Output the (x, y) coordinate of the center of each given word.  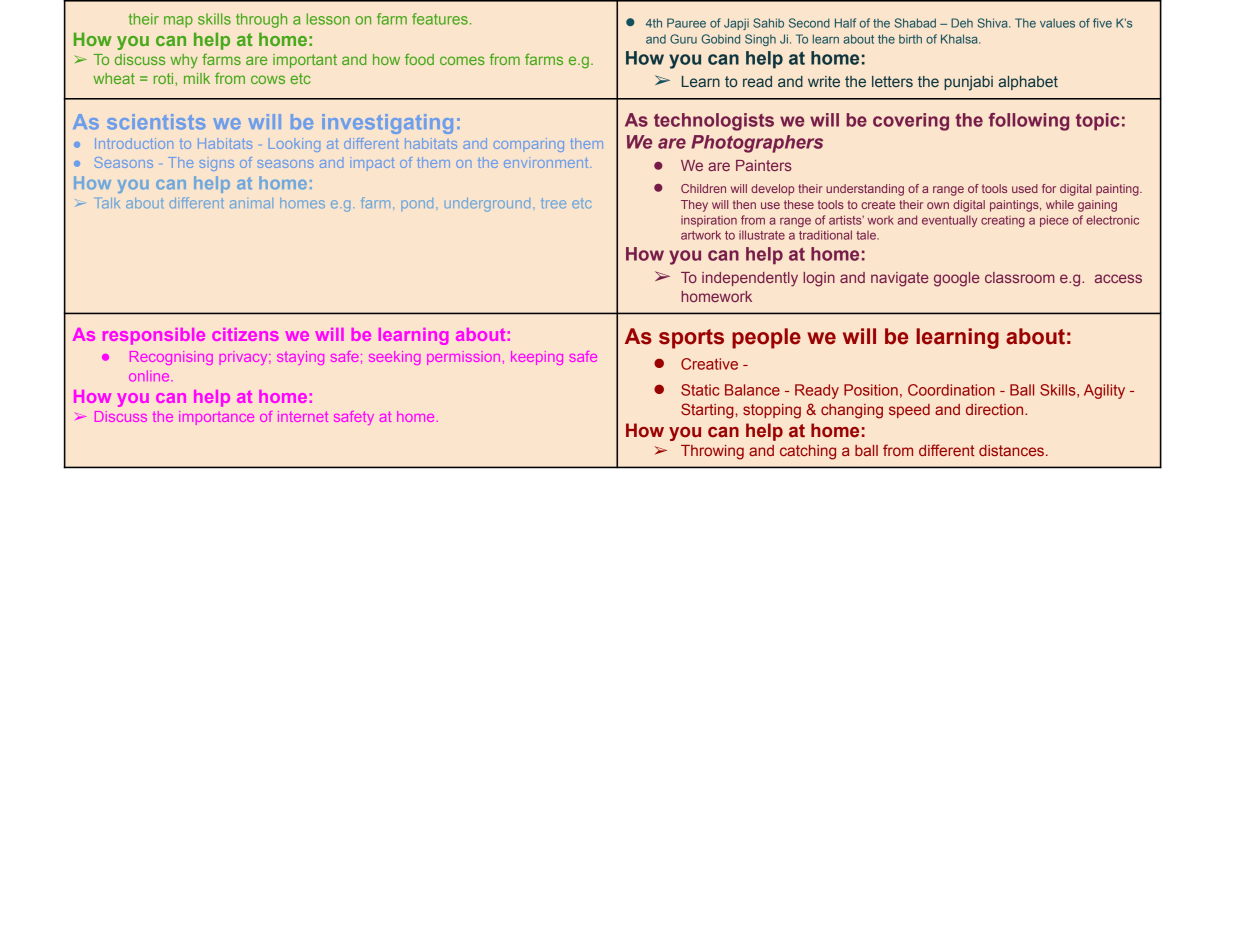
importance (216, 418)
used (1025, 188)
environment (547, 162)
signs (217, 165)
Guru (683, 39)
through (261, 20)
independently (750, 279)
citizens (245, 334)
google (957, 279)
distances (1011, 450)
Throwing (712, 452)
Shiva (994, 23)
